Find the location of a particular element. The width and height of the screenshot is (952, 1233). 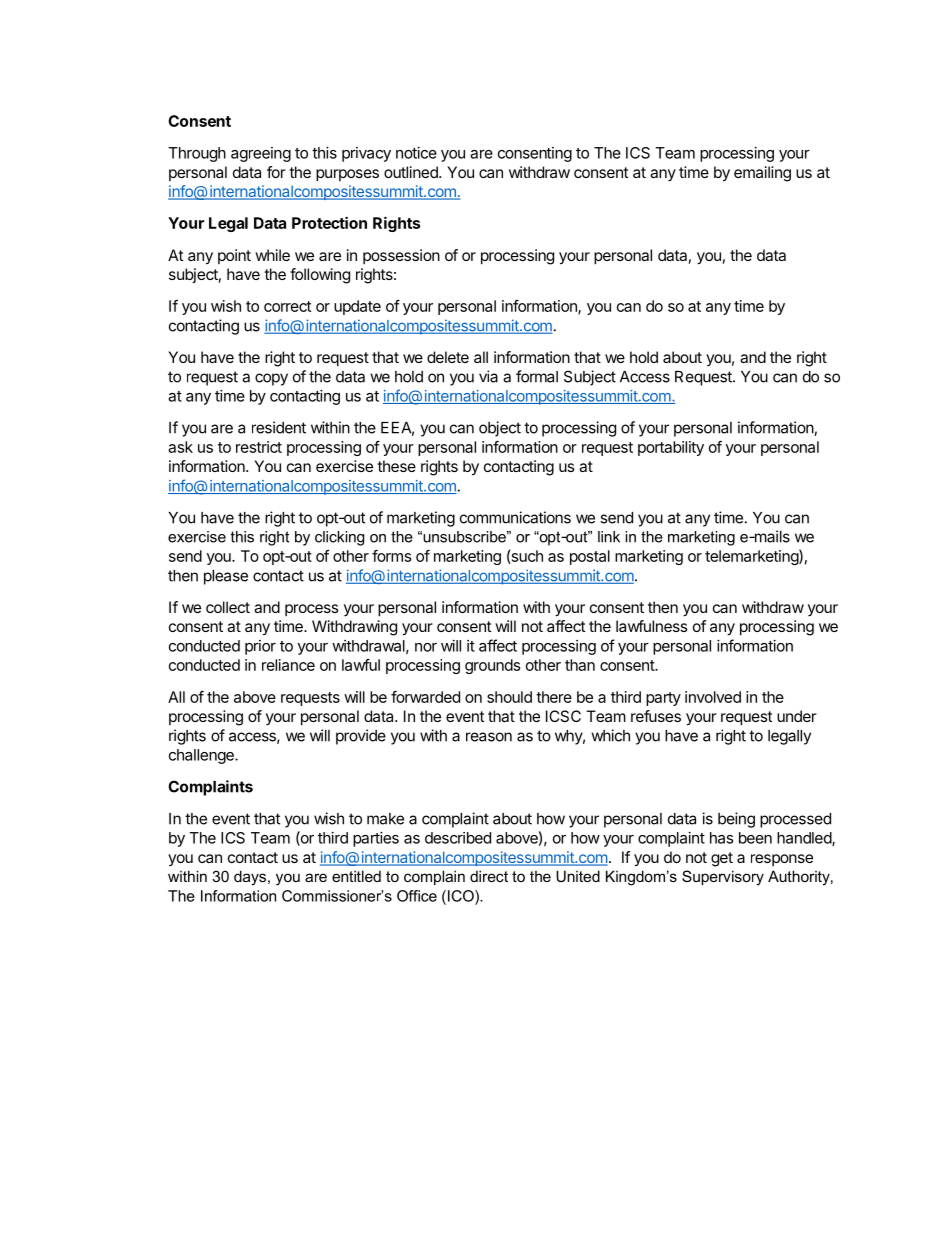

communications is located at coordinates (515, 517).
